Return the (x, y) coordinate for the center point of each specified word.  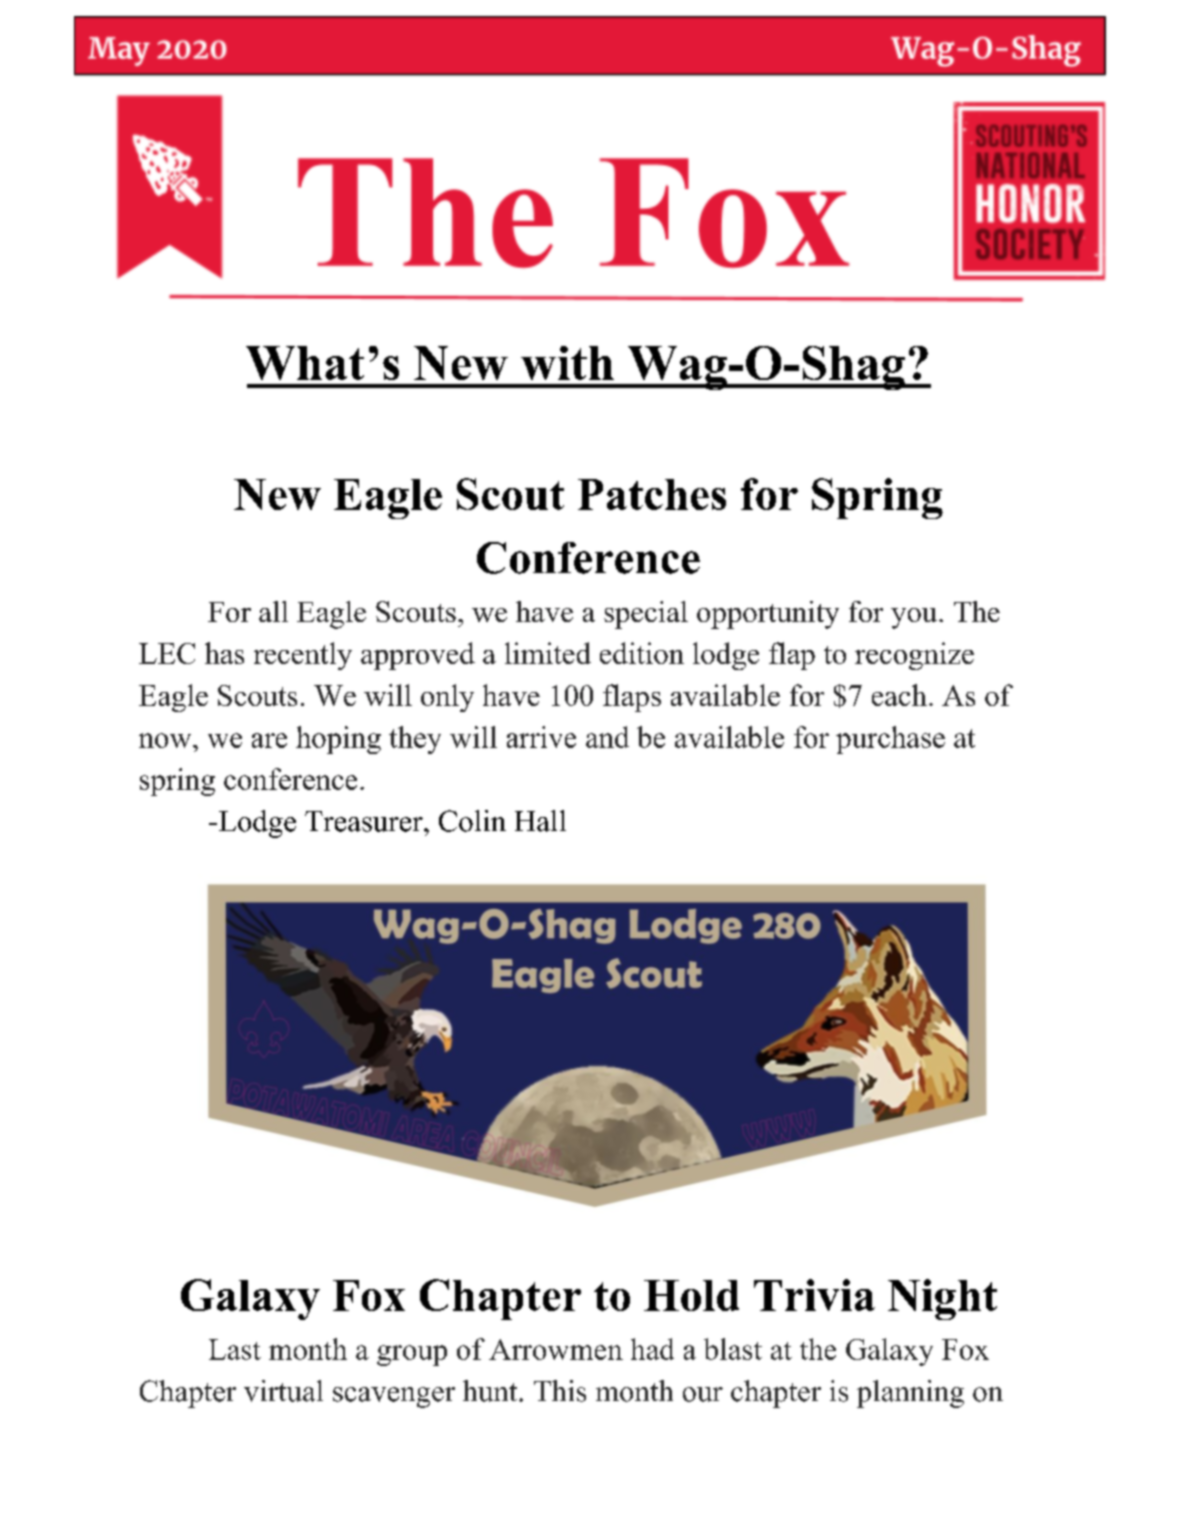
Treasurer (365, 821)
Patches (652, 494)
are (269, 740)
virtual (283, 1391)
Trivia (814, 1295)
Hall (540, 821)
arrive (541, 737)
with (567, 363)
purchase (890, 740)
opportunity (768, 615)
